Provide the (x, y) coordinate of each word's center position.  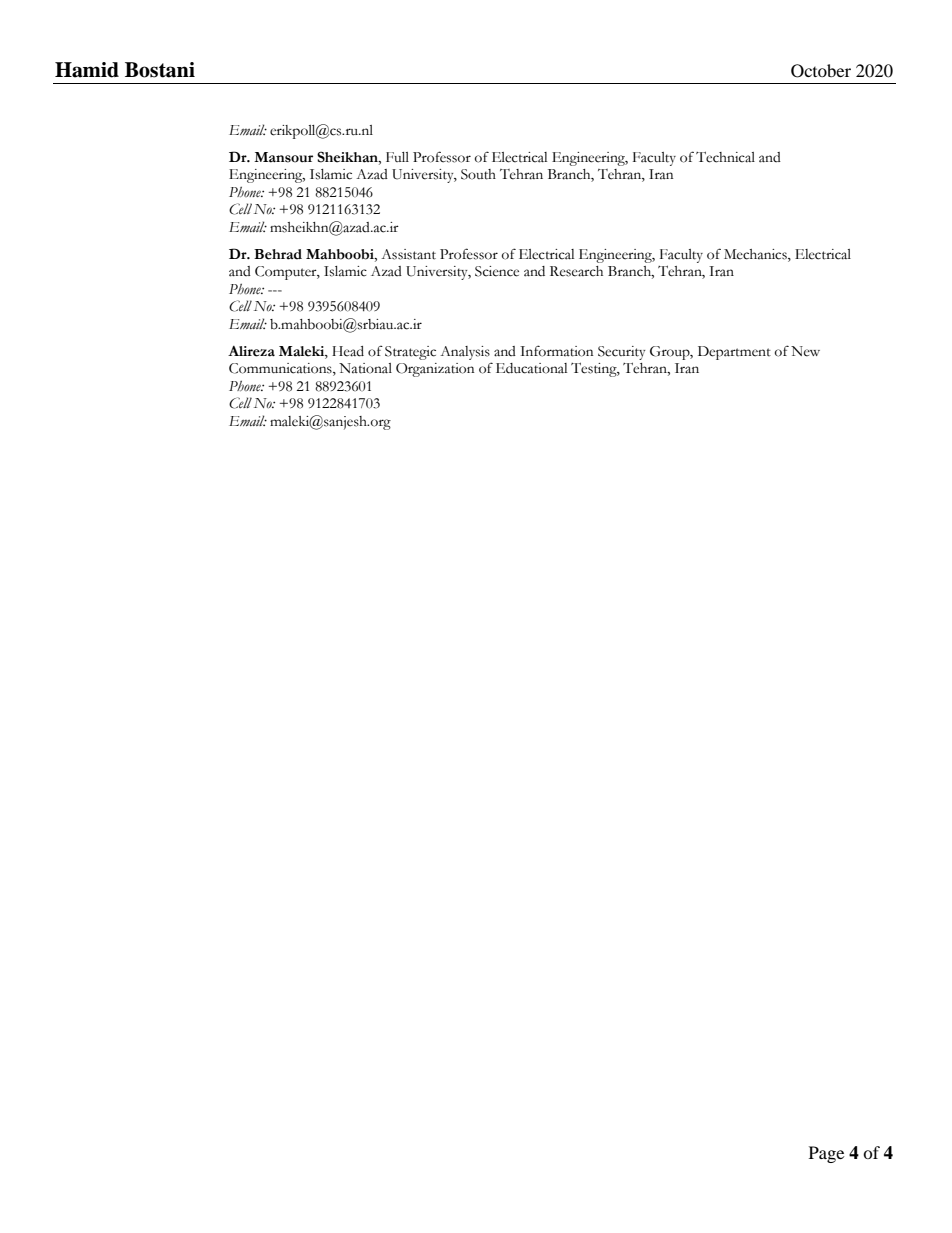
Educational (531, 368)
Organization (435, 370)
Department (734, 353)
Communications (281, 369)
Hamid (87, 70)
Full (397, 157)
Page (826, 1154)
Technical (725, 157)
